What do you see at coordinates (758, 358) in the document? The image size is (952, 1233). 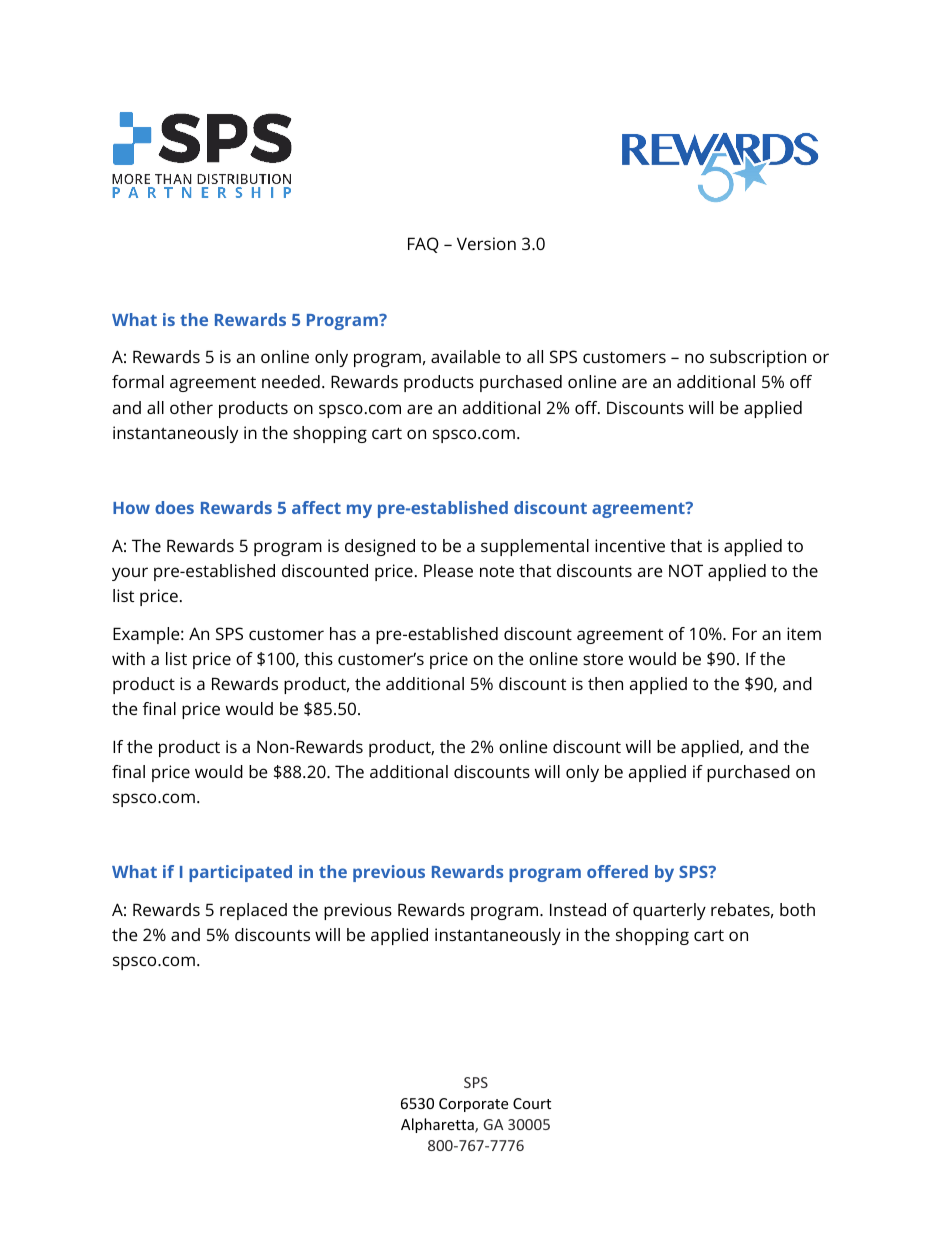 I see `subscription` at bounding box center [758, 358].
